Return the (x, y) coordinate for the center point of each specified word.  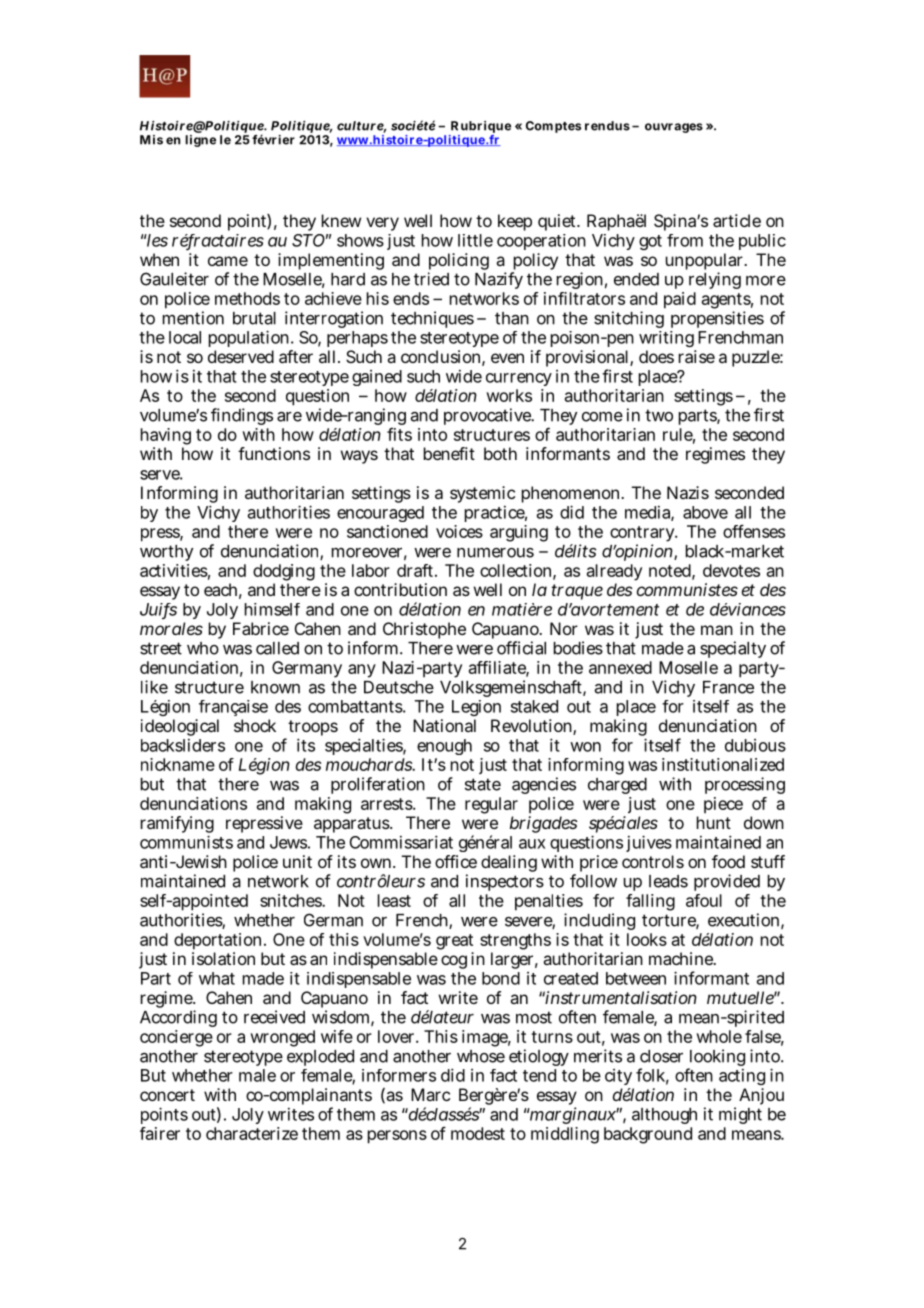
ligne (200, 141)
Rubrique (480, 128)
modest (478, 1133)
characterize (252, 1133)
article (737, 220)
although (664, 1116)
